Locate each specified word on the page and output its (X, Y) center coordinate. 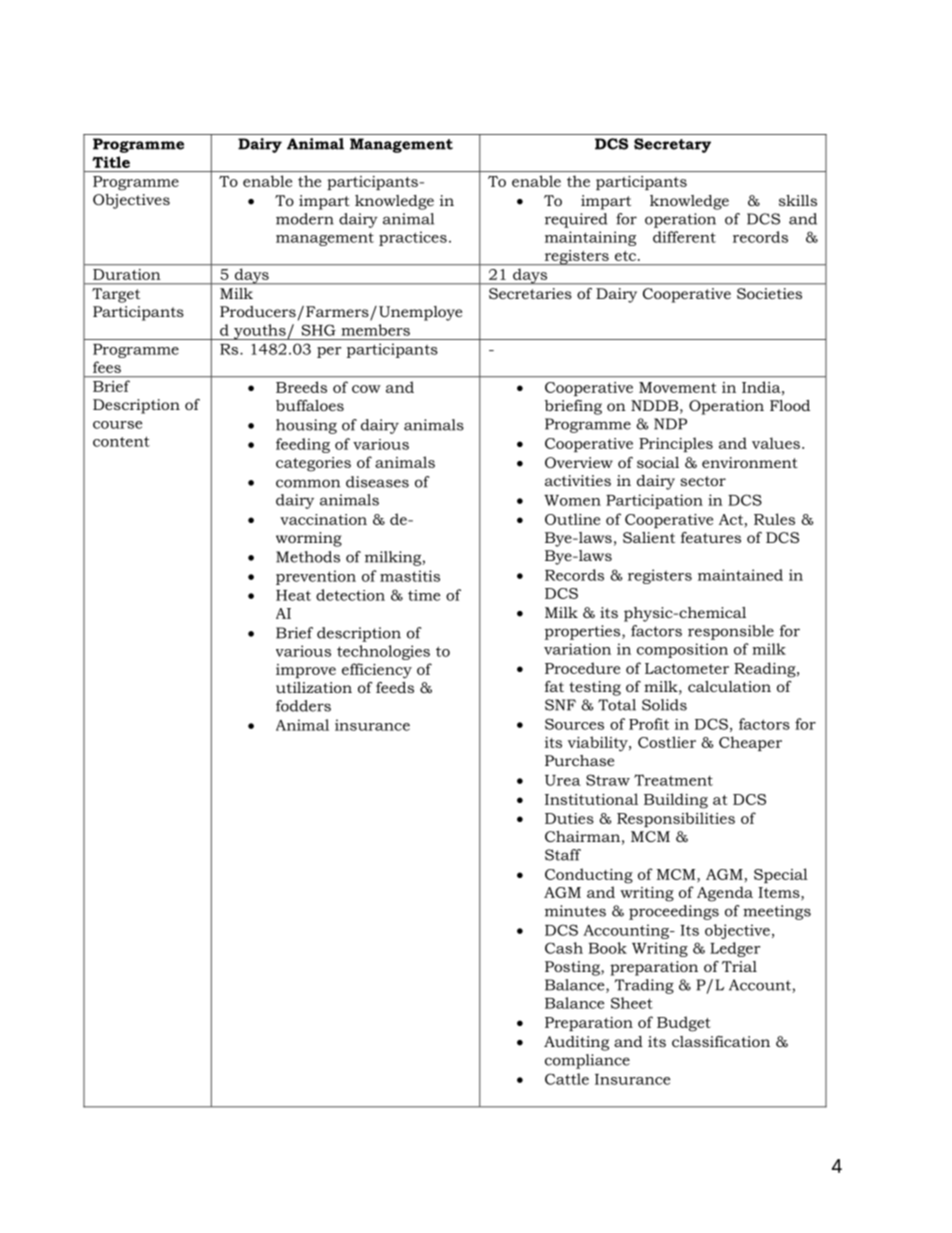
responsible (731, 632)
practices (413, 238)
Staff (563, 855)
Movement (677, 387)
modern (305, 219)
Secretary (672, 145)
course (117, 425)
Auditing (576, 1043)
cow (366, 389)
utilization (314, 687)
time (424, 595)
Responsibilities (676, 819)
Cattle (567, 1079)
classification (721, 1041)
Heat (293, 595)
